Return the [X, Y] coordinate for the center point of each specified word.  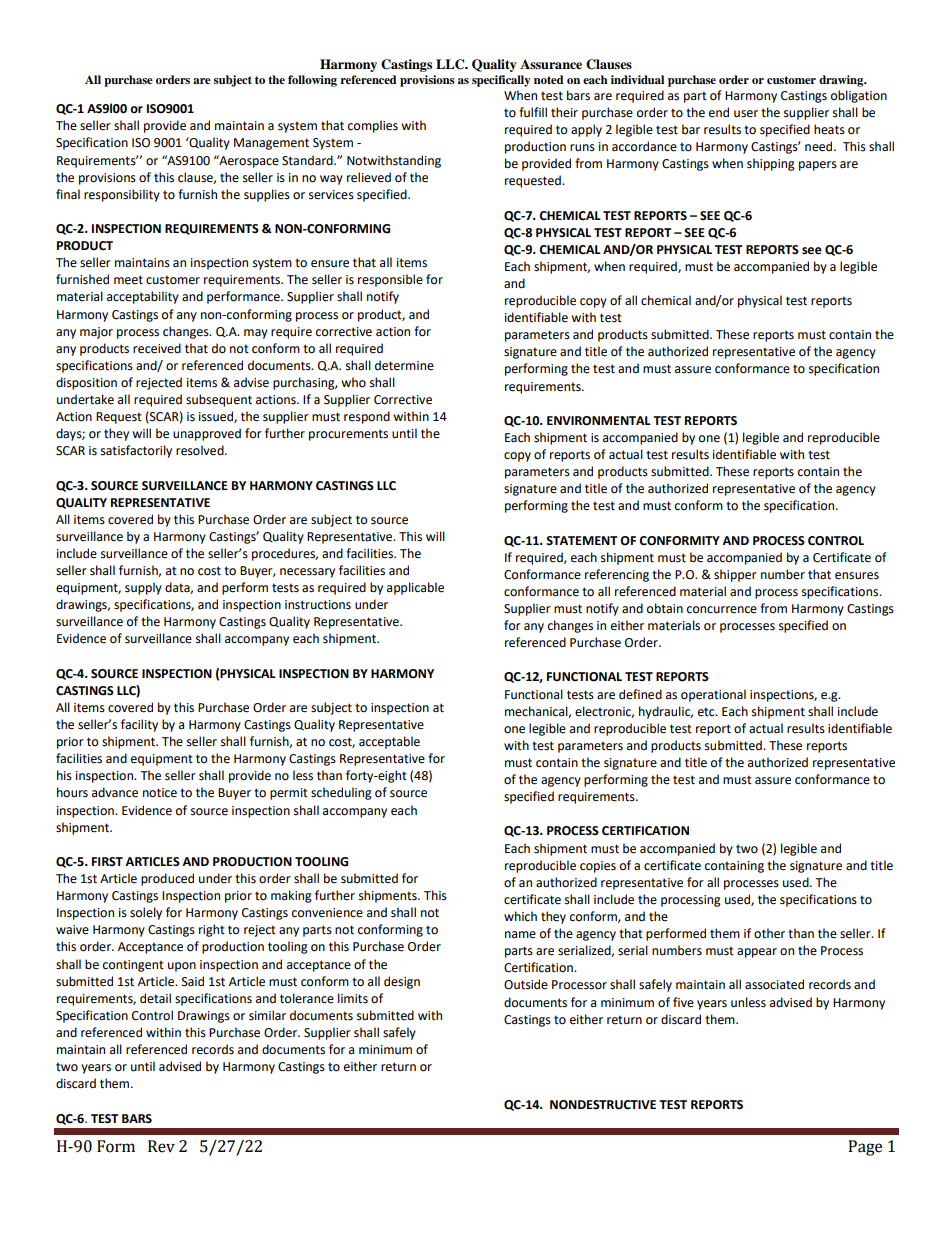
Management [271, 144]
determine [404, 365]
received [157, 348]
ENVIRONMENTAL [599, 421]
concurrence [722, 610]
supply [143, 588]
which [520, 916]
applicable [415, 588]
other [769, 933]
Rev [161, 1146]
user [746, 114]
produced [167, 879]
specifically [501, 81]
